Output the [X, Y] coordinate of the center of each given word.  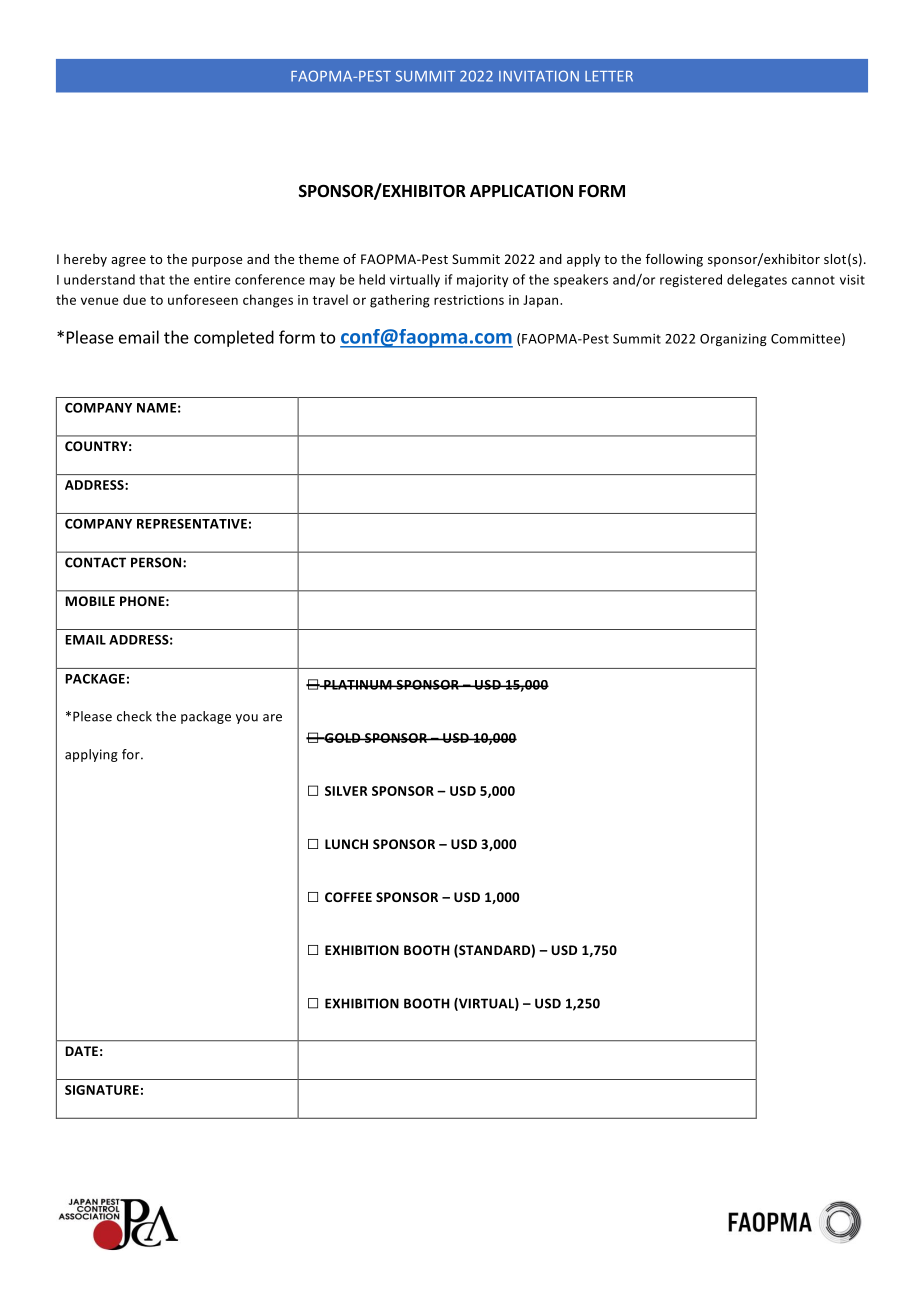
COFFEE [348, 897]
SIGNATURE [102, 1090]
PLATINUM [358, 685]
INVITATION [539, 76]
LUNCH [346, 844]
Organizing [733, 340]
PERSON [157, 562]
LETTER [609, 76]
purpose [217, 262]
